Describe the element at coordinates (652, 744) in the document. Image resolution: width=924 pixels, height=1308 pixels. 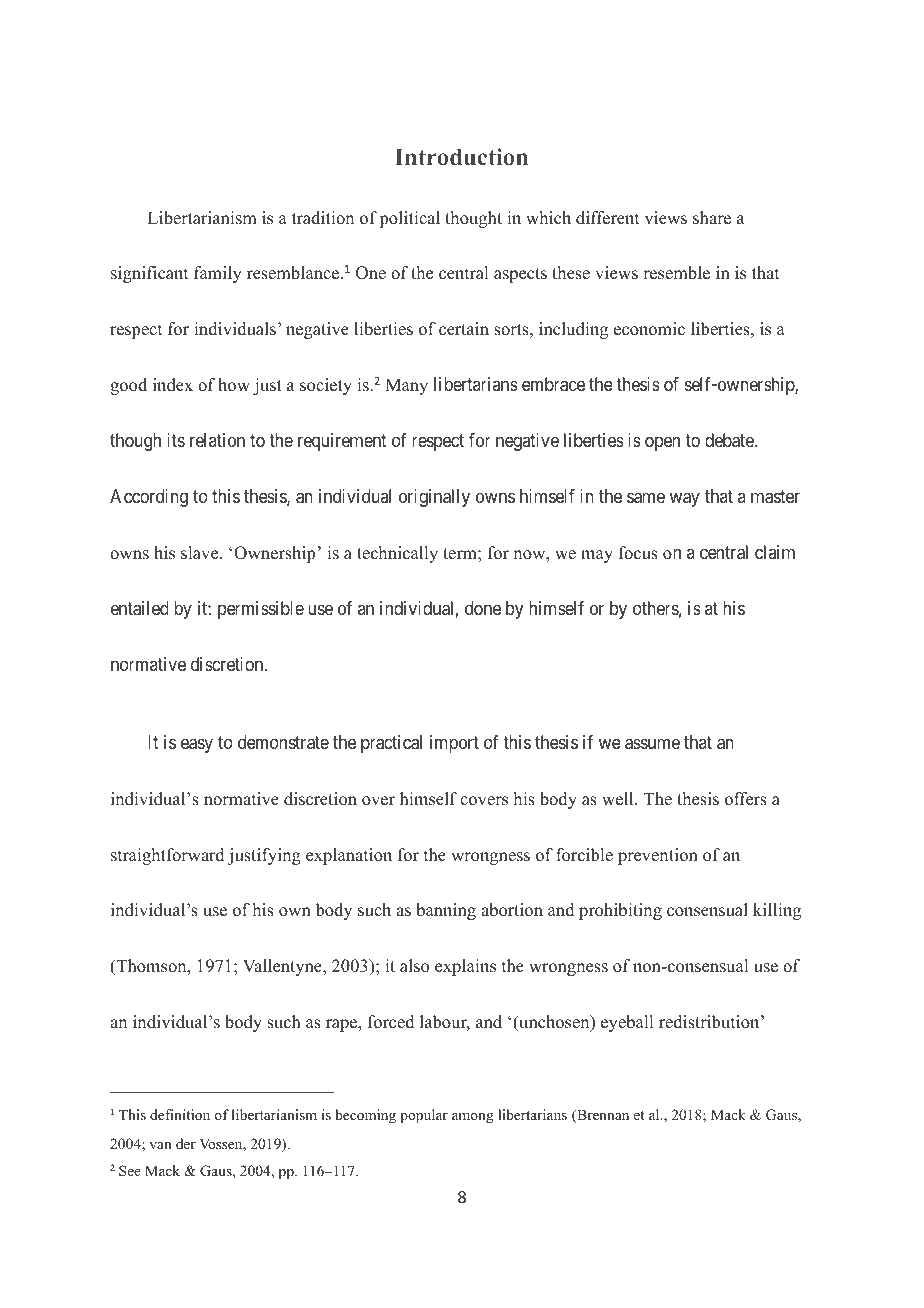
I see `assume` at that location.
